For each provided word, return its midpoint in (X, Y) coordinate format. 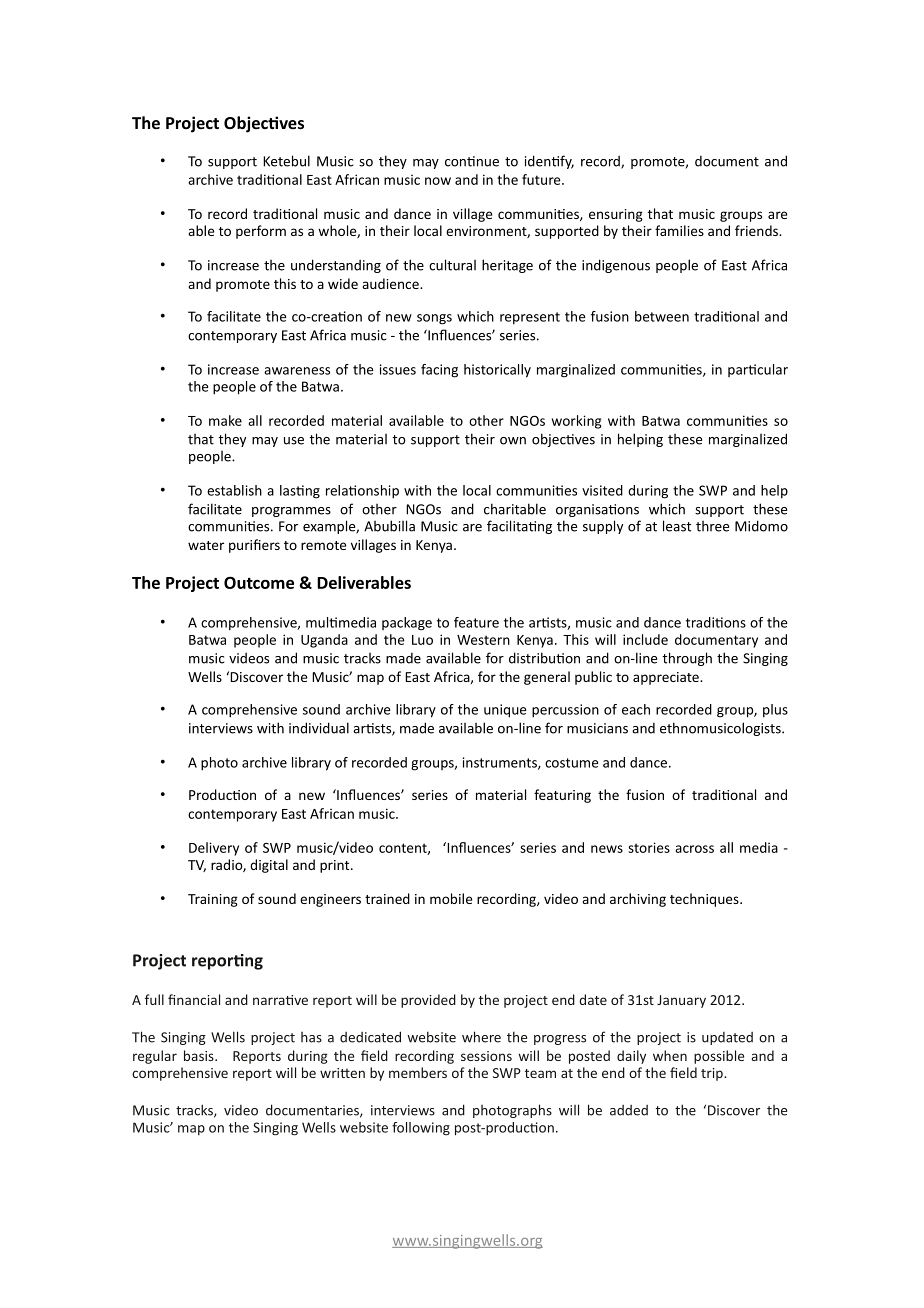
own (513, 441)
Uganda (324, 641)
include (645, 639)
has (311, 1037)
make (225, 420)
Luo (422, 640)
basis (200, 1055)
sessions (486, 1056)
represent (530, 318)
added (629, 1110)
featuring (562, 796)
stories (649, 847)
